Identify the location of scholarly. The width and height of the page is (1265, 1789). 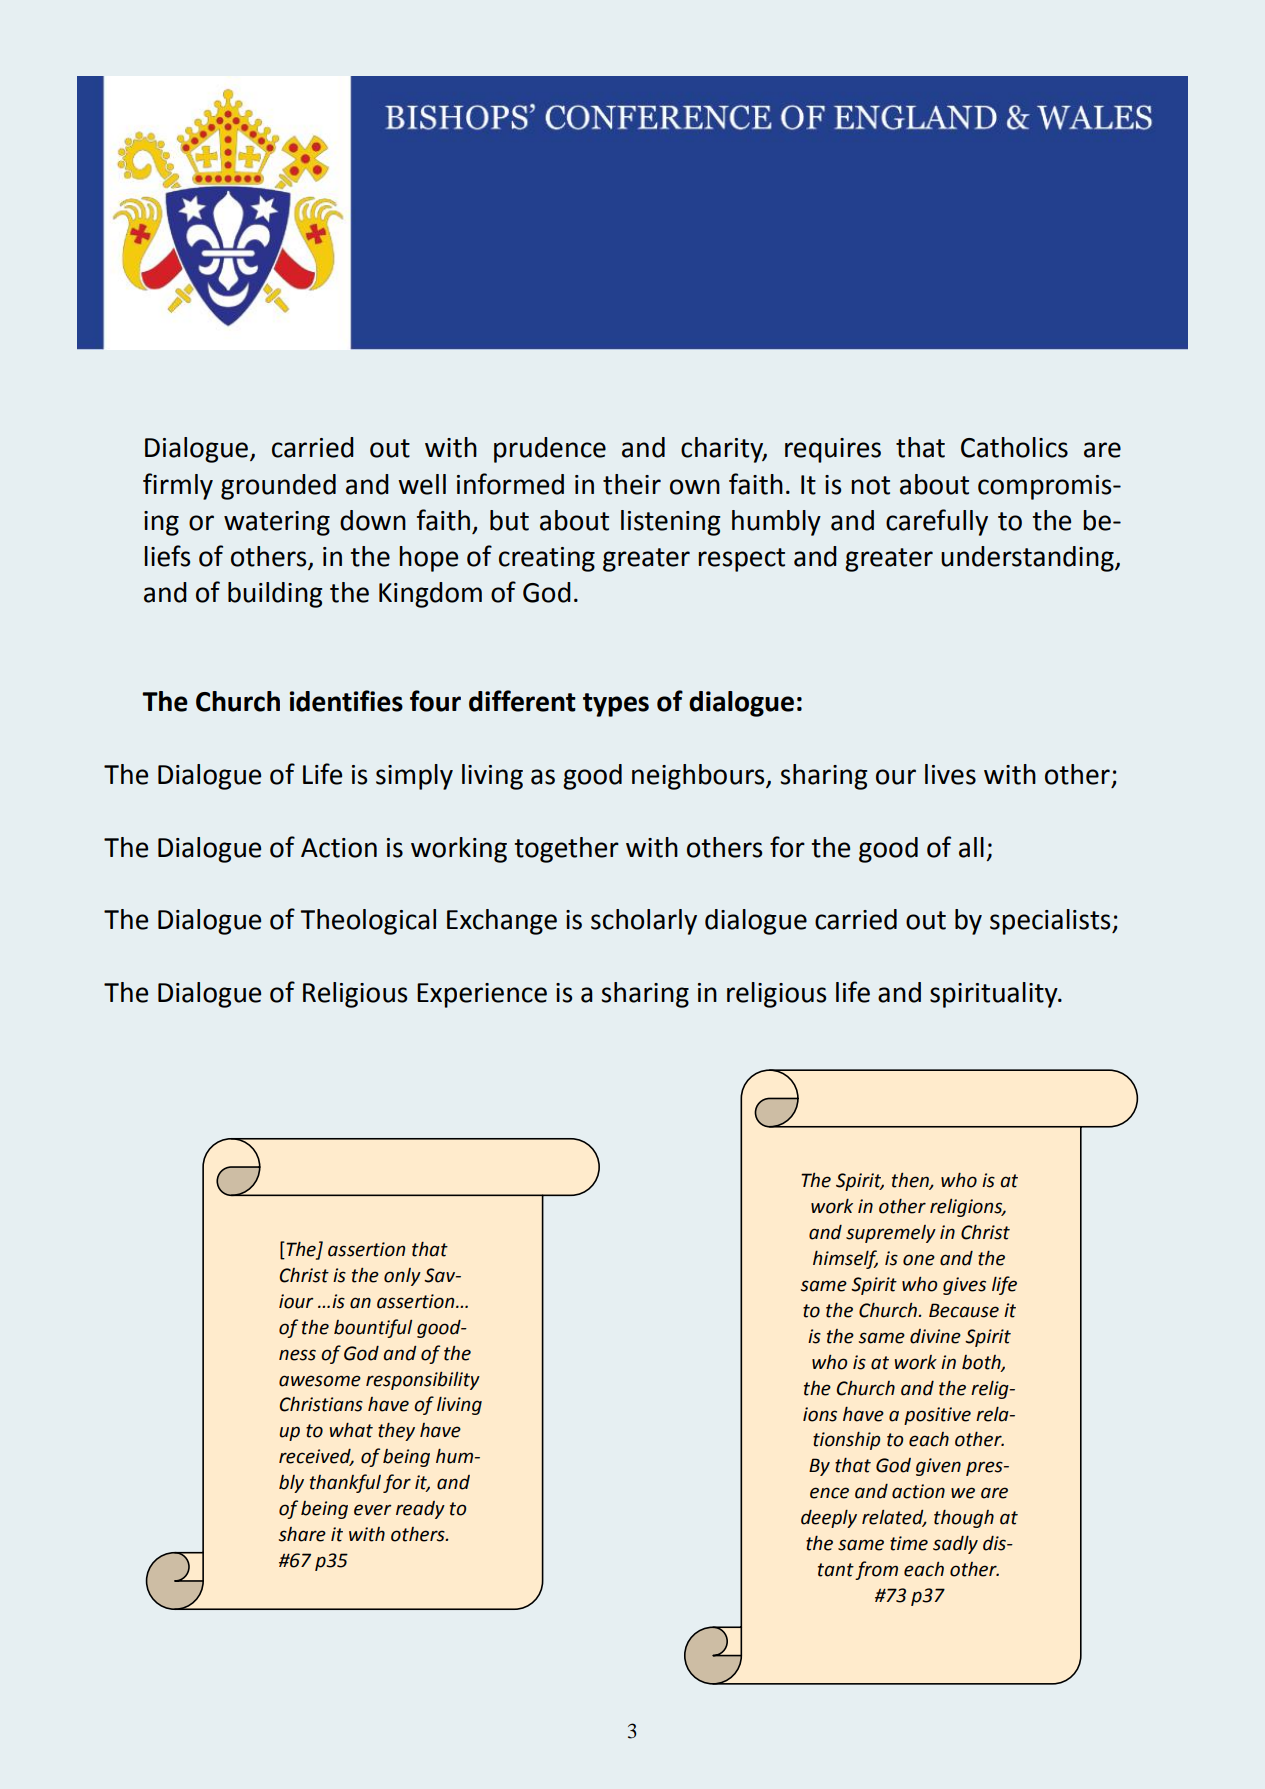
(644, 922).
